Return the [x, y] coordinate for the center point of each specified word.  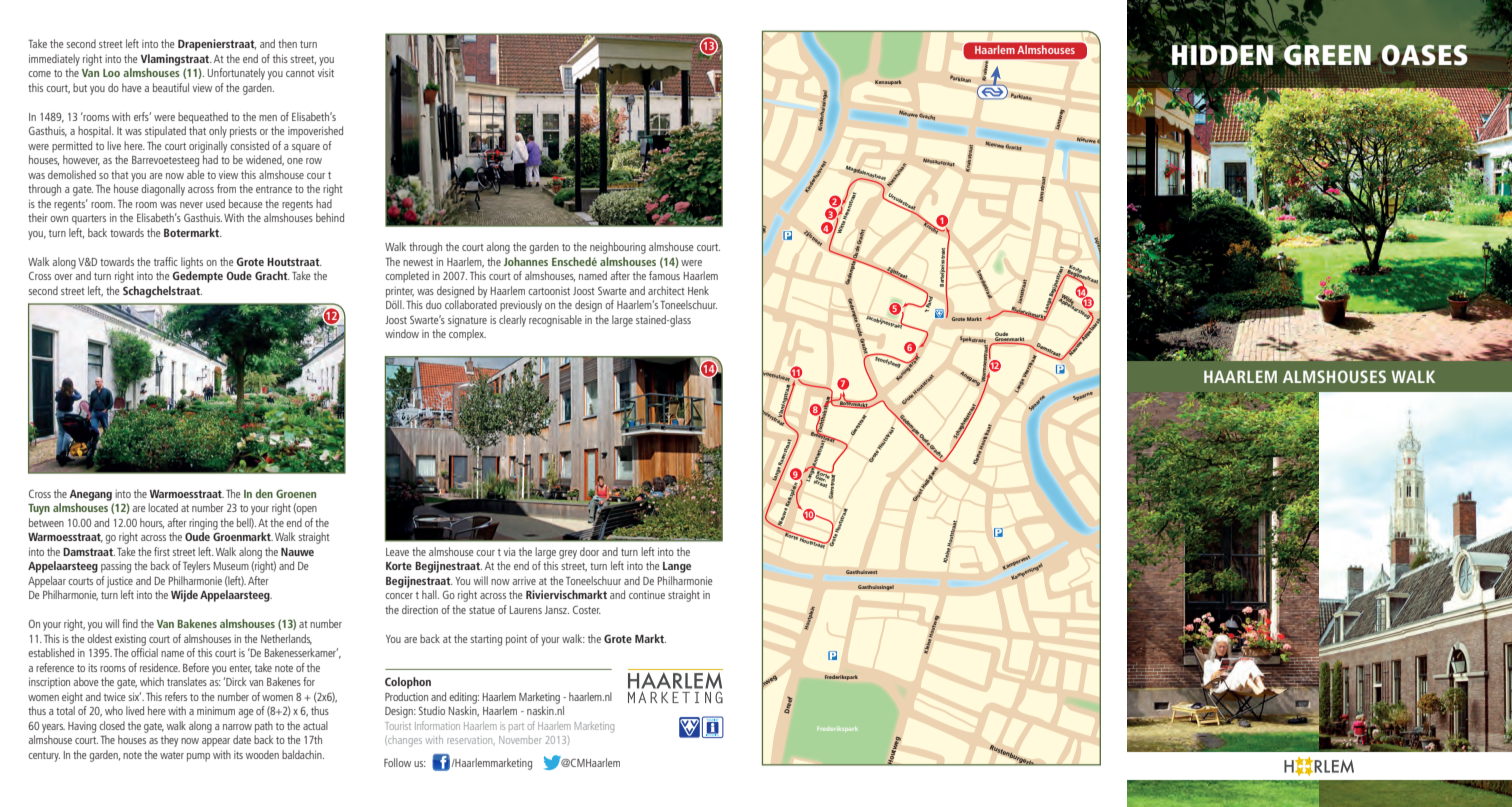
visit [326, 73]
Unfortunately [236, 74]
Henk [698, 290]
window [402, 333]
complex [467, 335]
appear [216, 742]
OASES [1424, 56]
